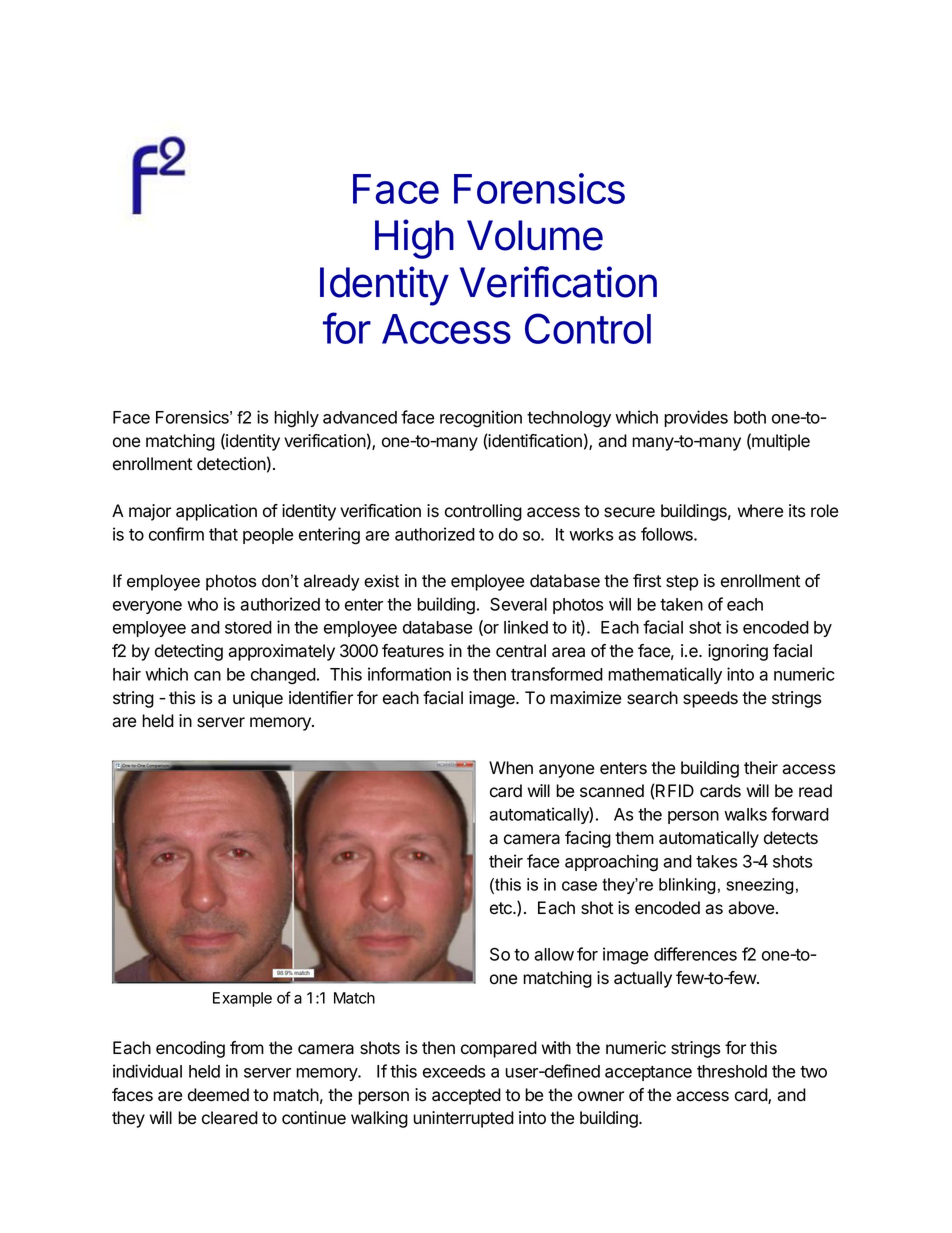 This screenshot has width=952, height=1233. Describe the element at coordinates (521, 651) in the screenshot. I see `central` at that location.
